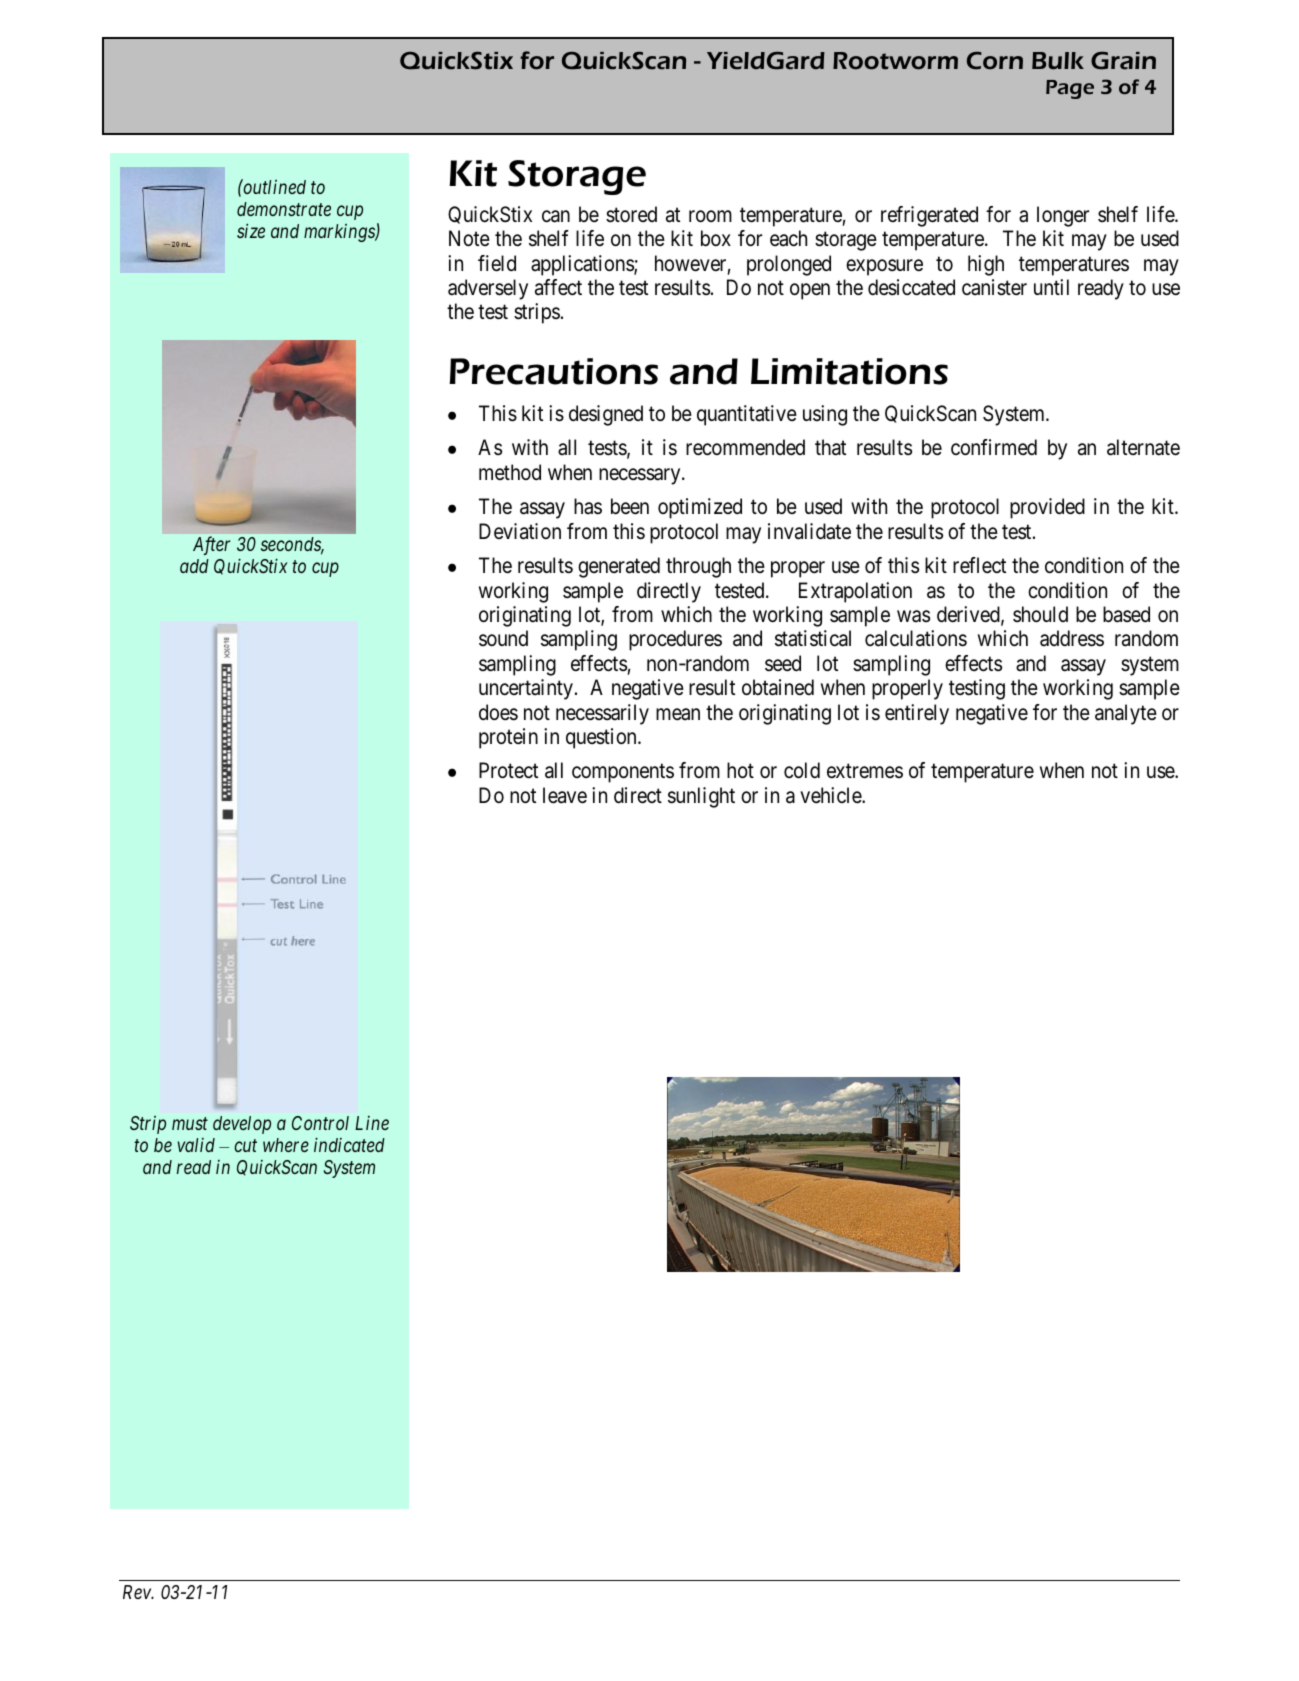 The image size is (1299, 1681). I want to click on stored, so click(631, 214).
